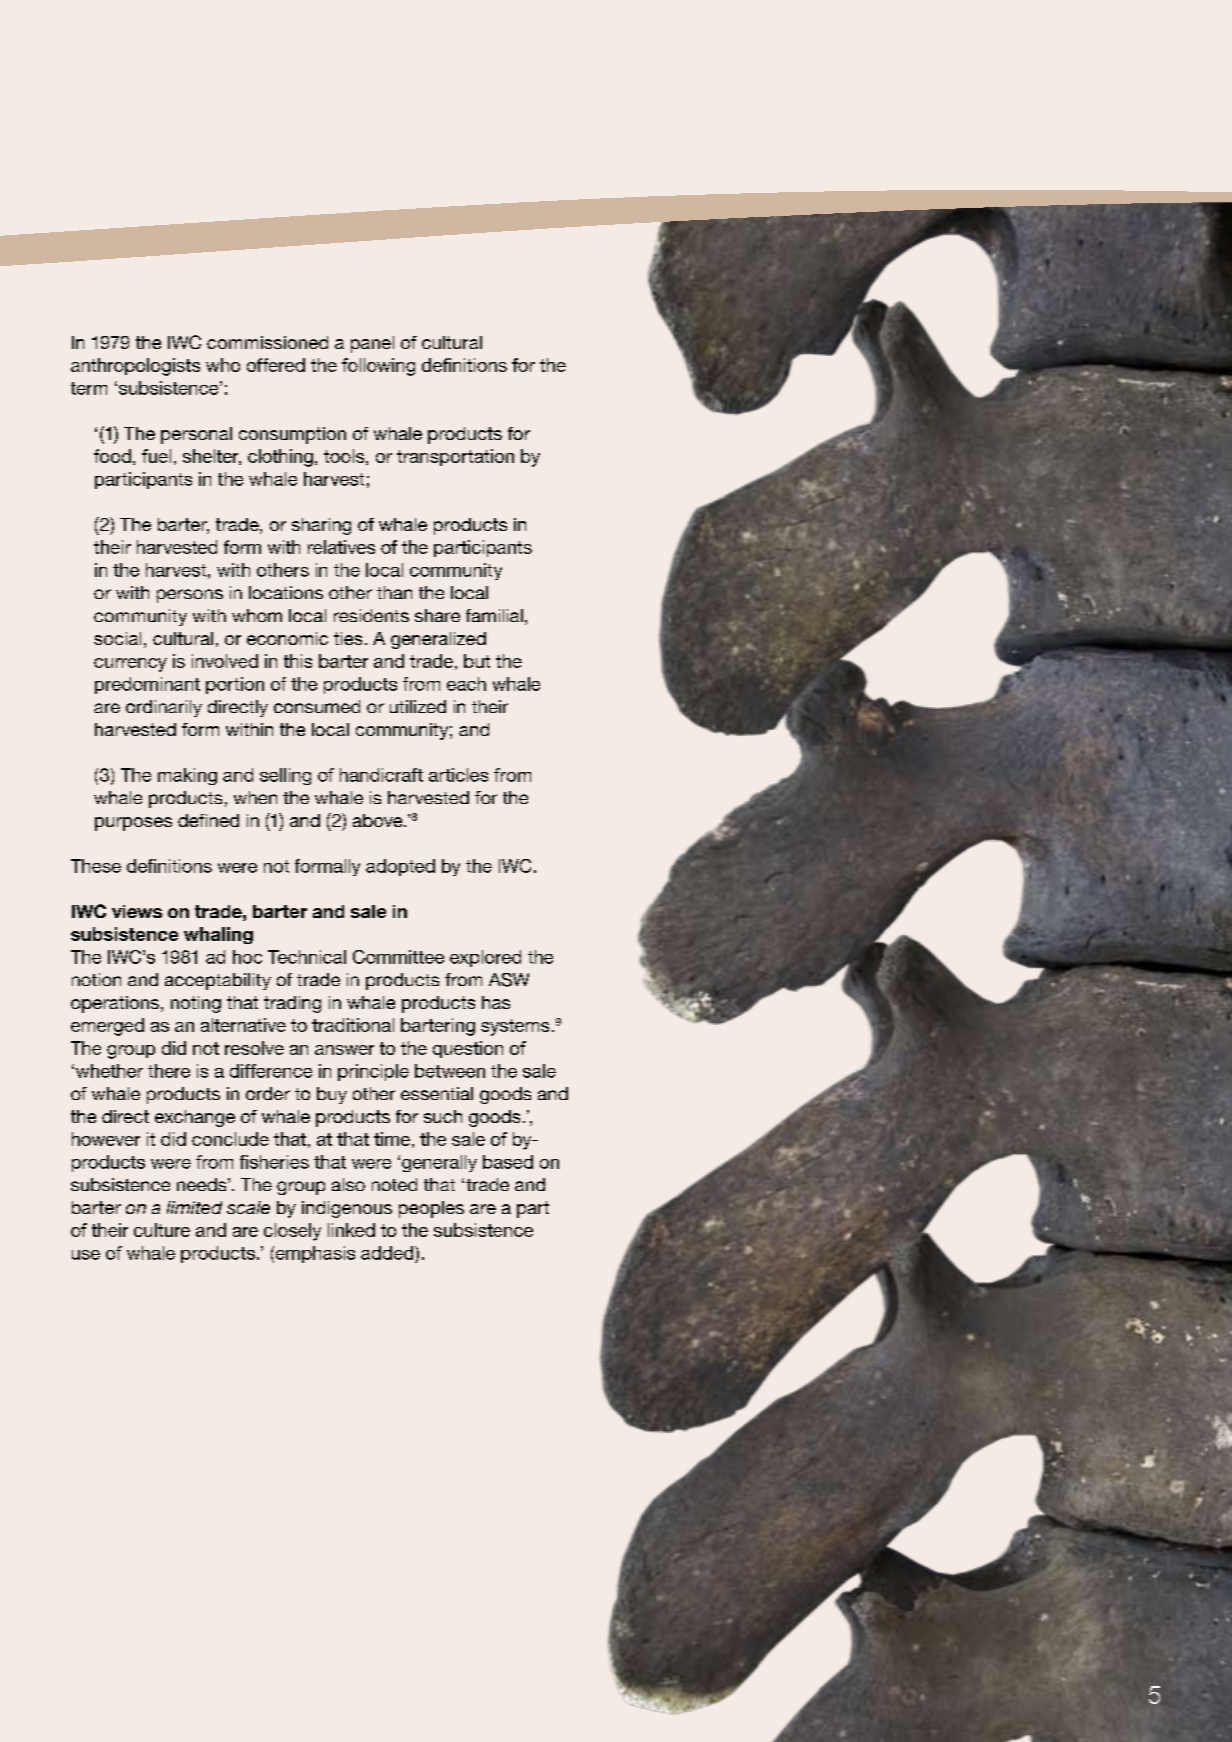 Image resolution: width=1232 pixels, height=1742 pixels. I want to click on purposes, so click(133, 824).
